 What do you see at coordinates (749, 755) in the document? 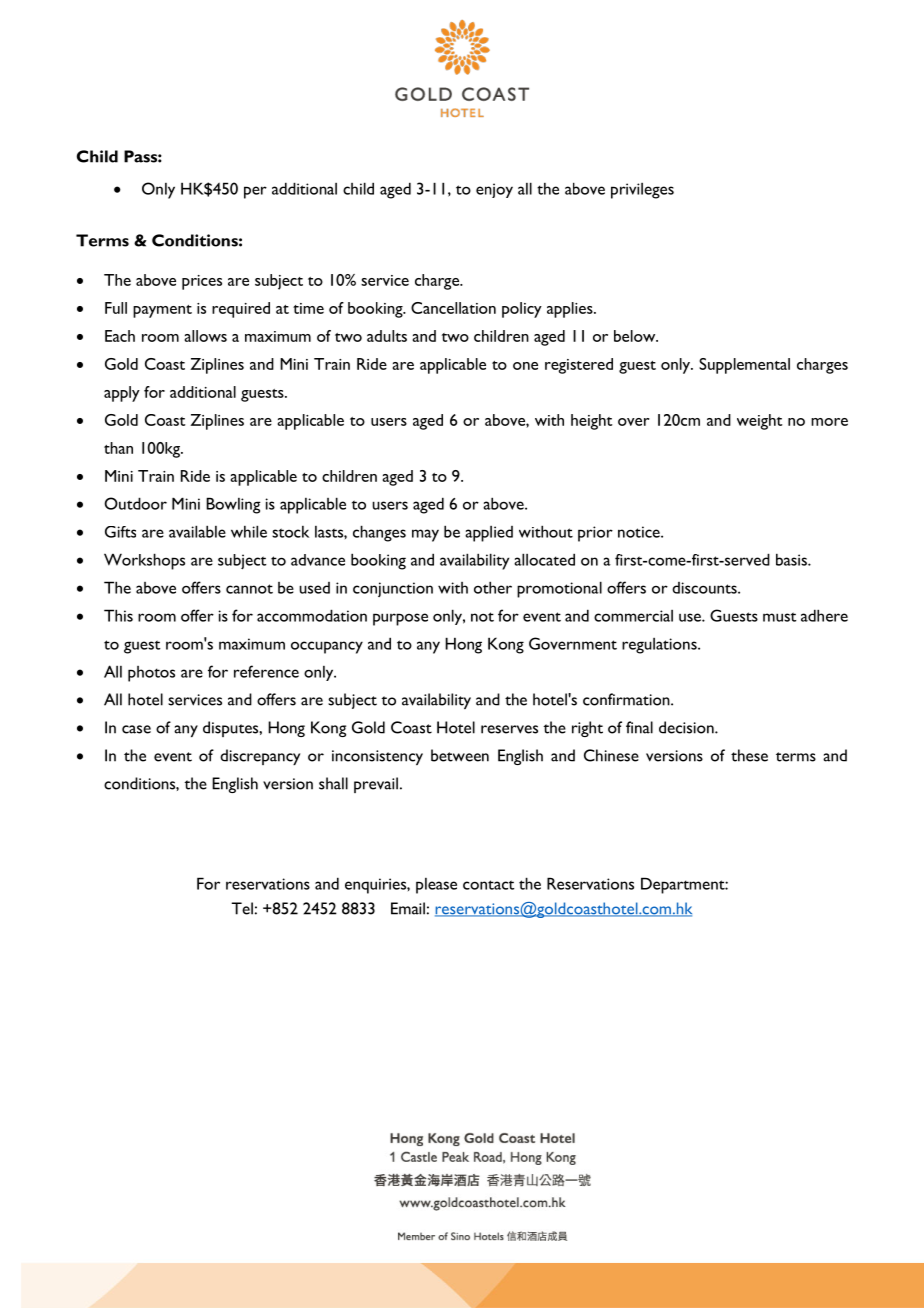
I see `these` at bounding box center [749, 755].
